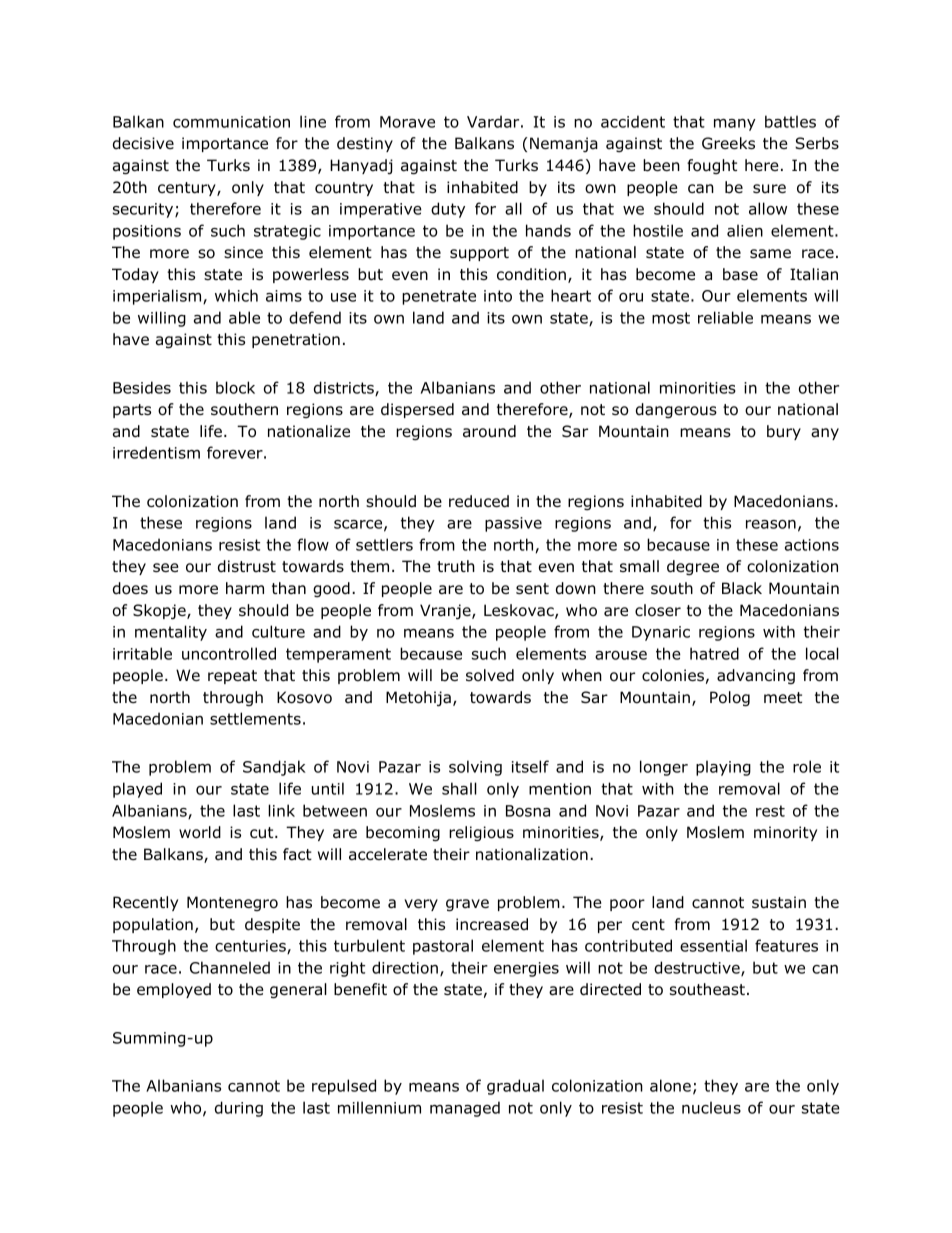  I want to click on truth, so click(456, 566).
